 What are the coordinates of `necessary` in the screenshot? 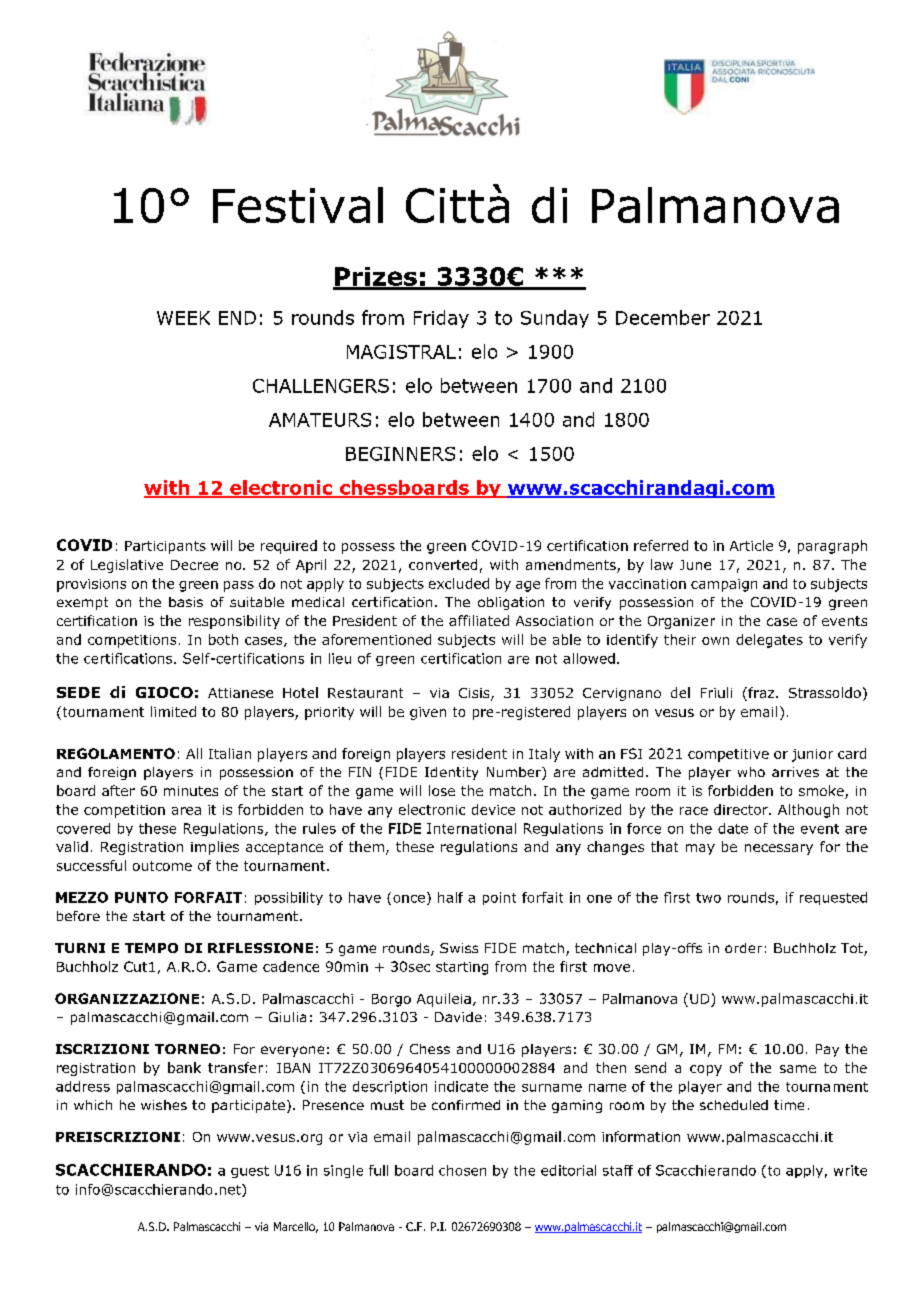 It's located at (779, 849).
